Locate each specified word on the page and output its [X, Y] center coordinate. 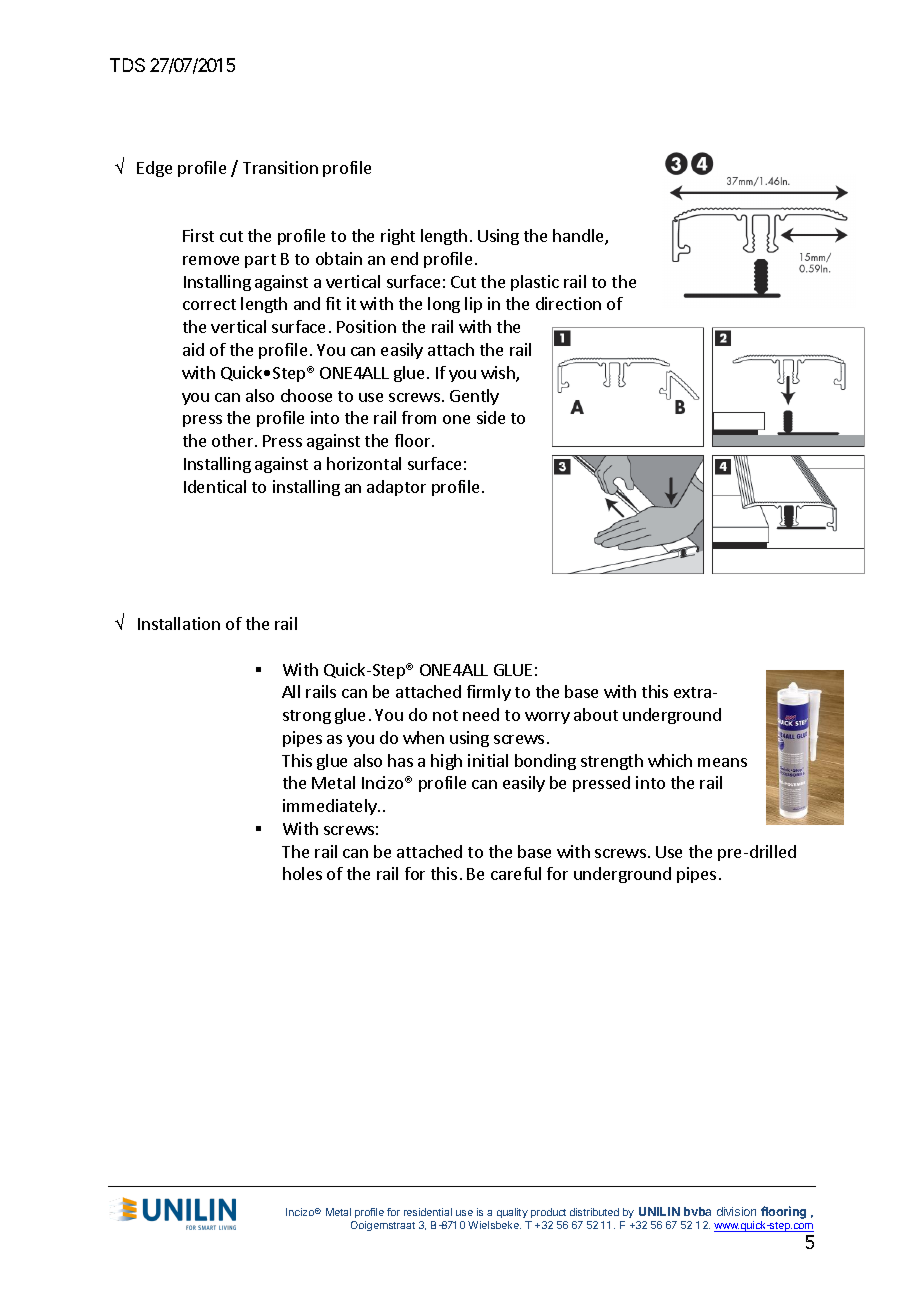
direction [568, 303]
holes [302, 873]
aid [193, 349]
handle [579, 237]
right [398, 237]
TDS [127, 65]
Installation [179, 623]
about [596, 714]
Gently [474, 397]
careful [516, 873]
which [670, 760]
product [548, 1213]
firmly [489, 693]
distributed [594, 1212]
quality [512, 1213]
